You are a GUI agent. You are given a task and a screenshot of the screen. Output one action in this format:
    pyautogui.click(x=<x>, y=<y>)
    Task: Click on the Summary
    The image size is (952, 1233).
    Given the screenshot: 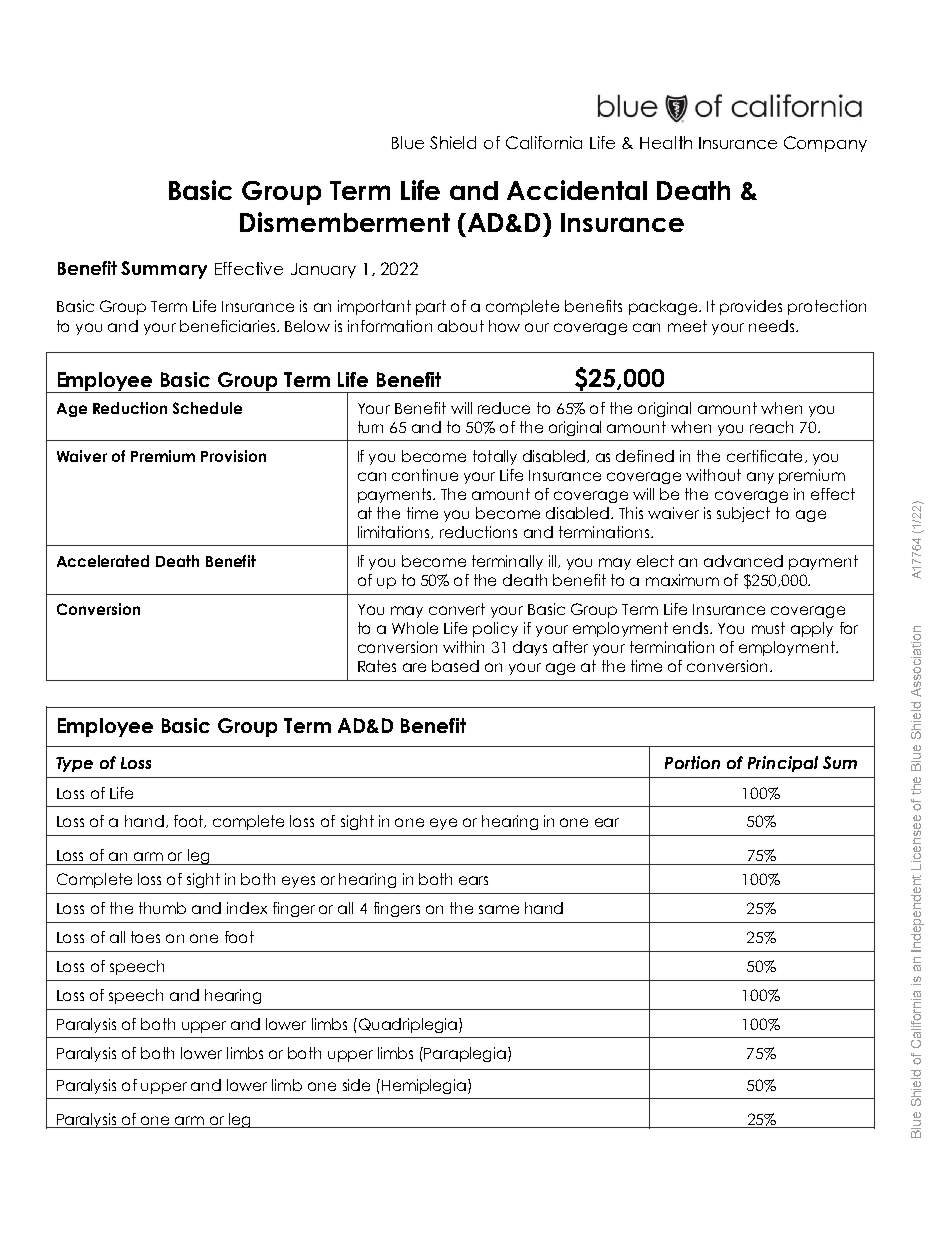 What is the action you would take?
    pyautogui.click(x=164, y=270)
